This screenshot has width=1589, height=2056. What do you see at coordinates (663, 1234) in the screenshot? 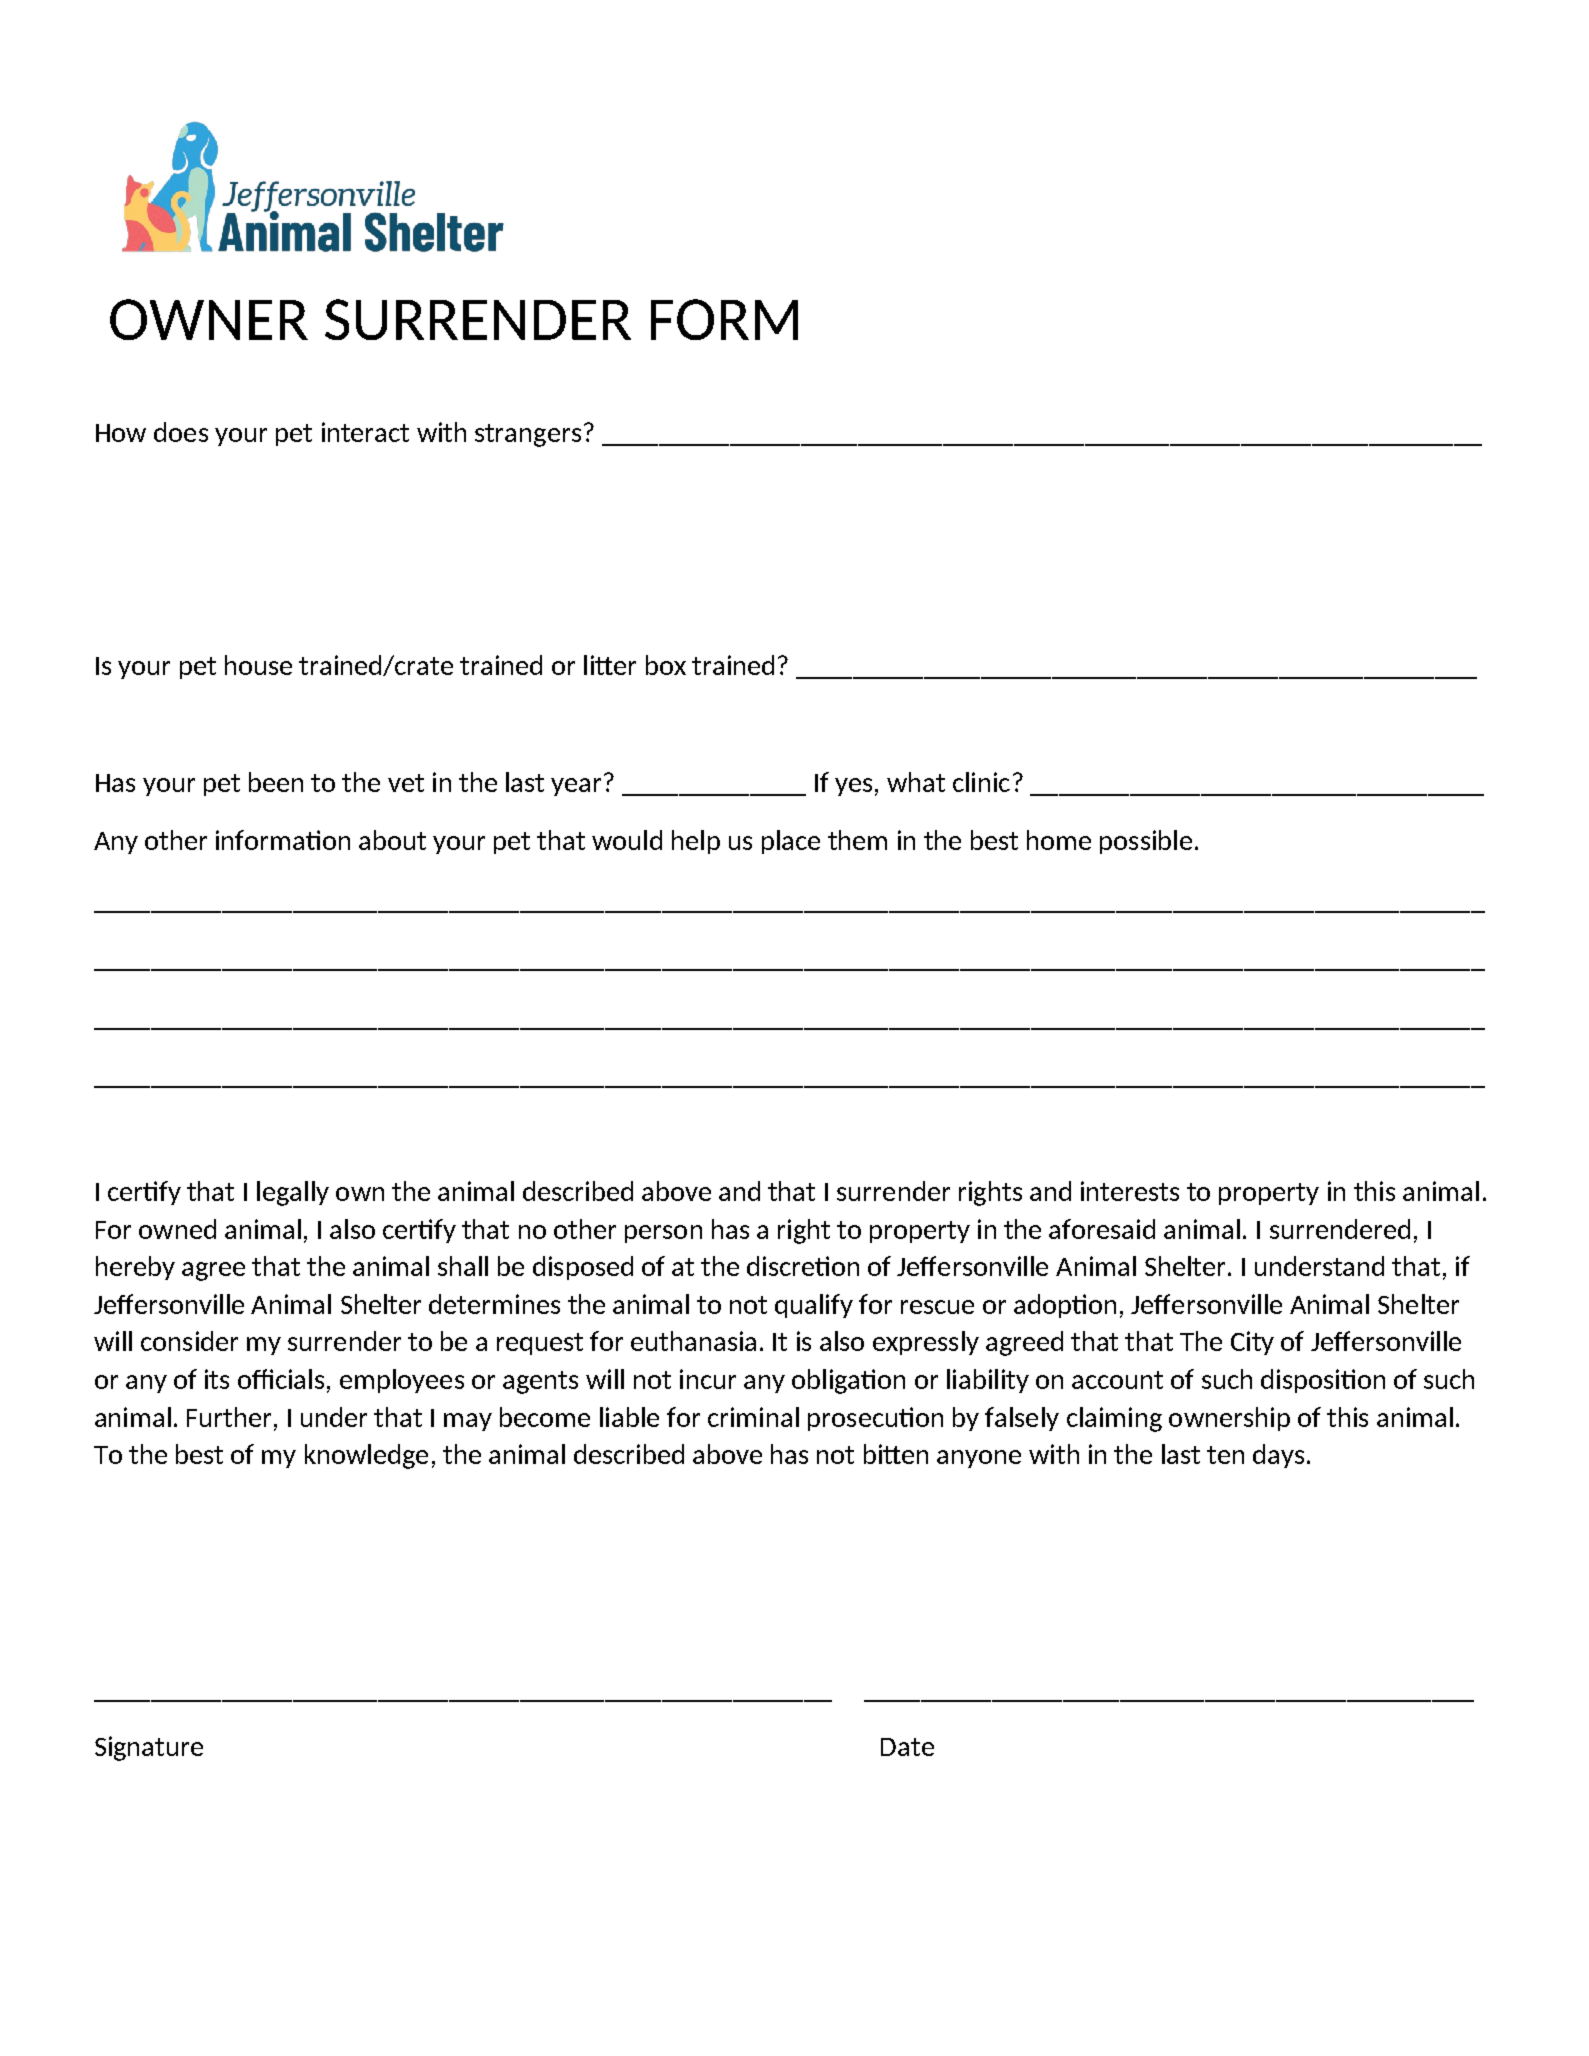
I see `person` at bounding box center [663, 1234].
